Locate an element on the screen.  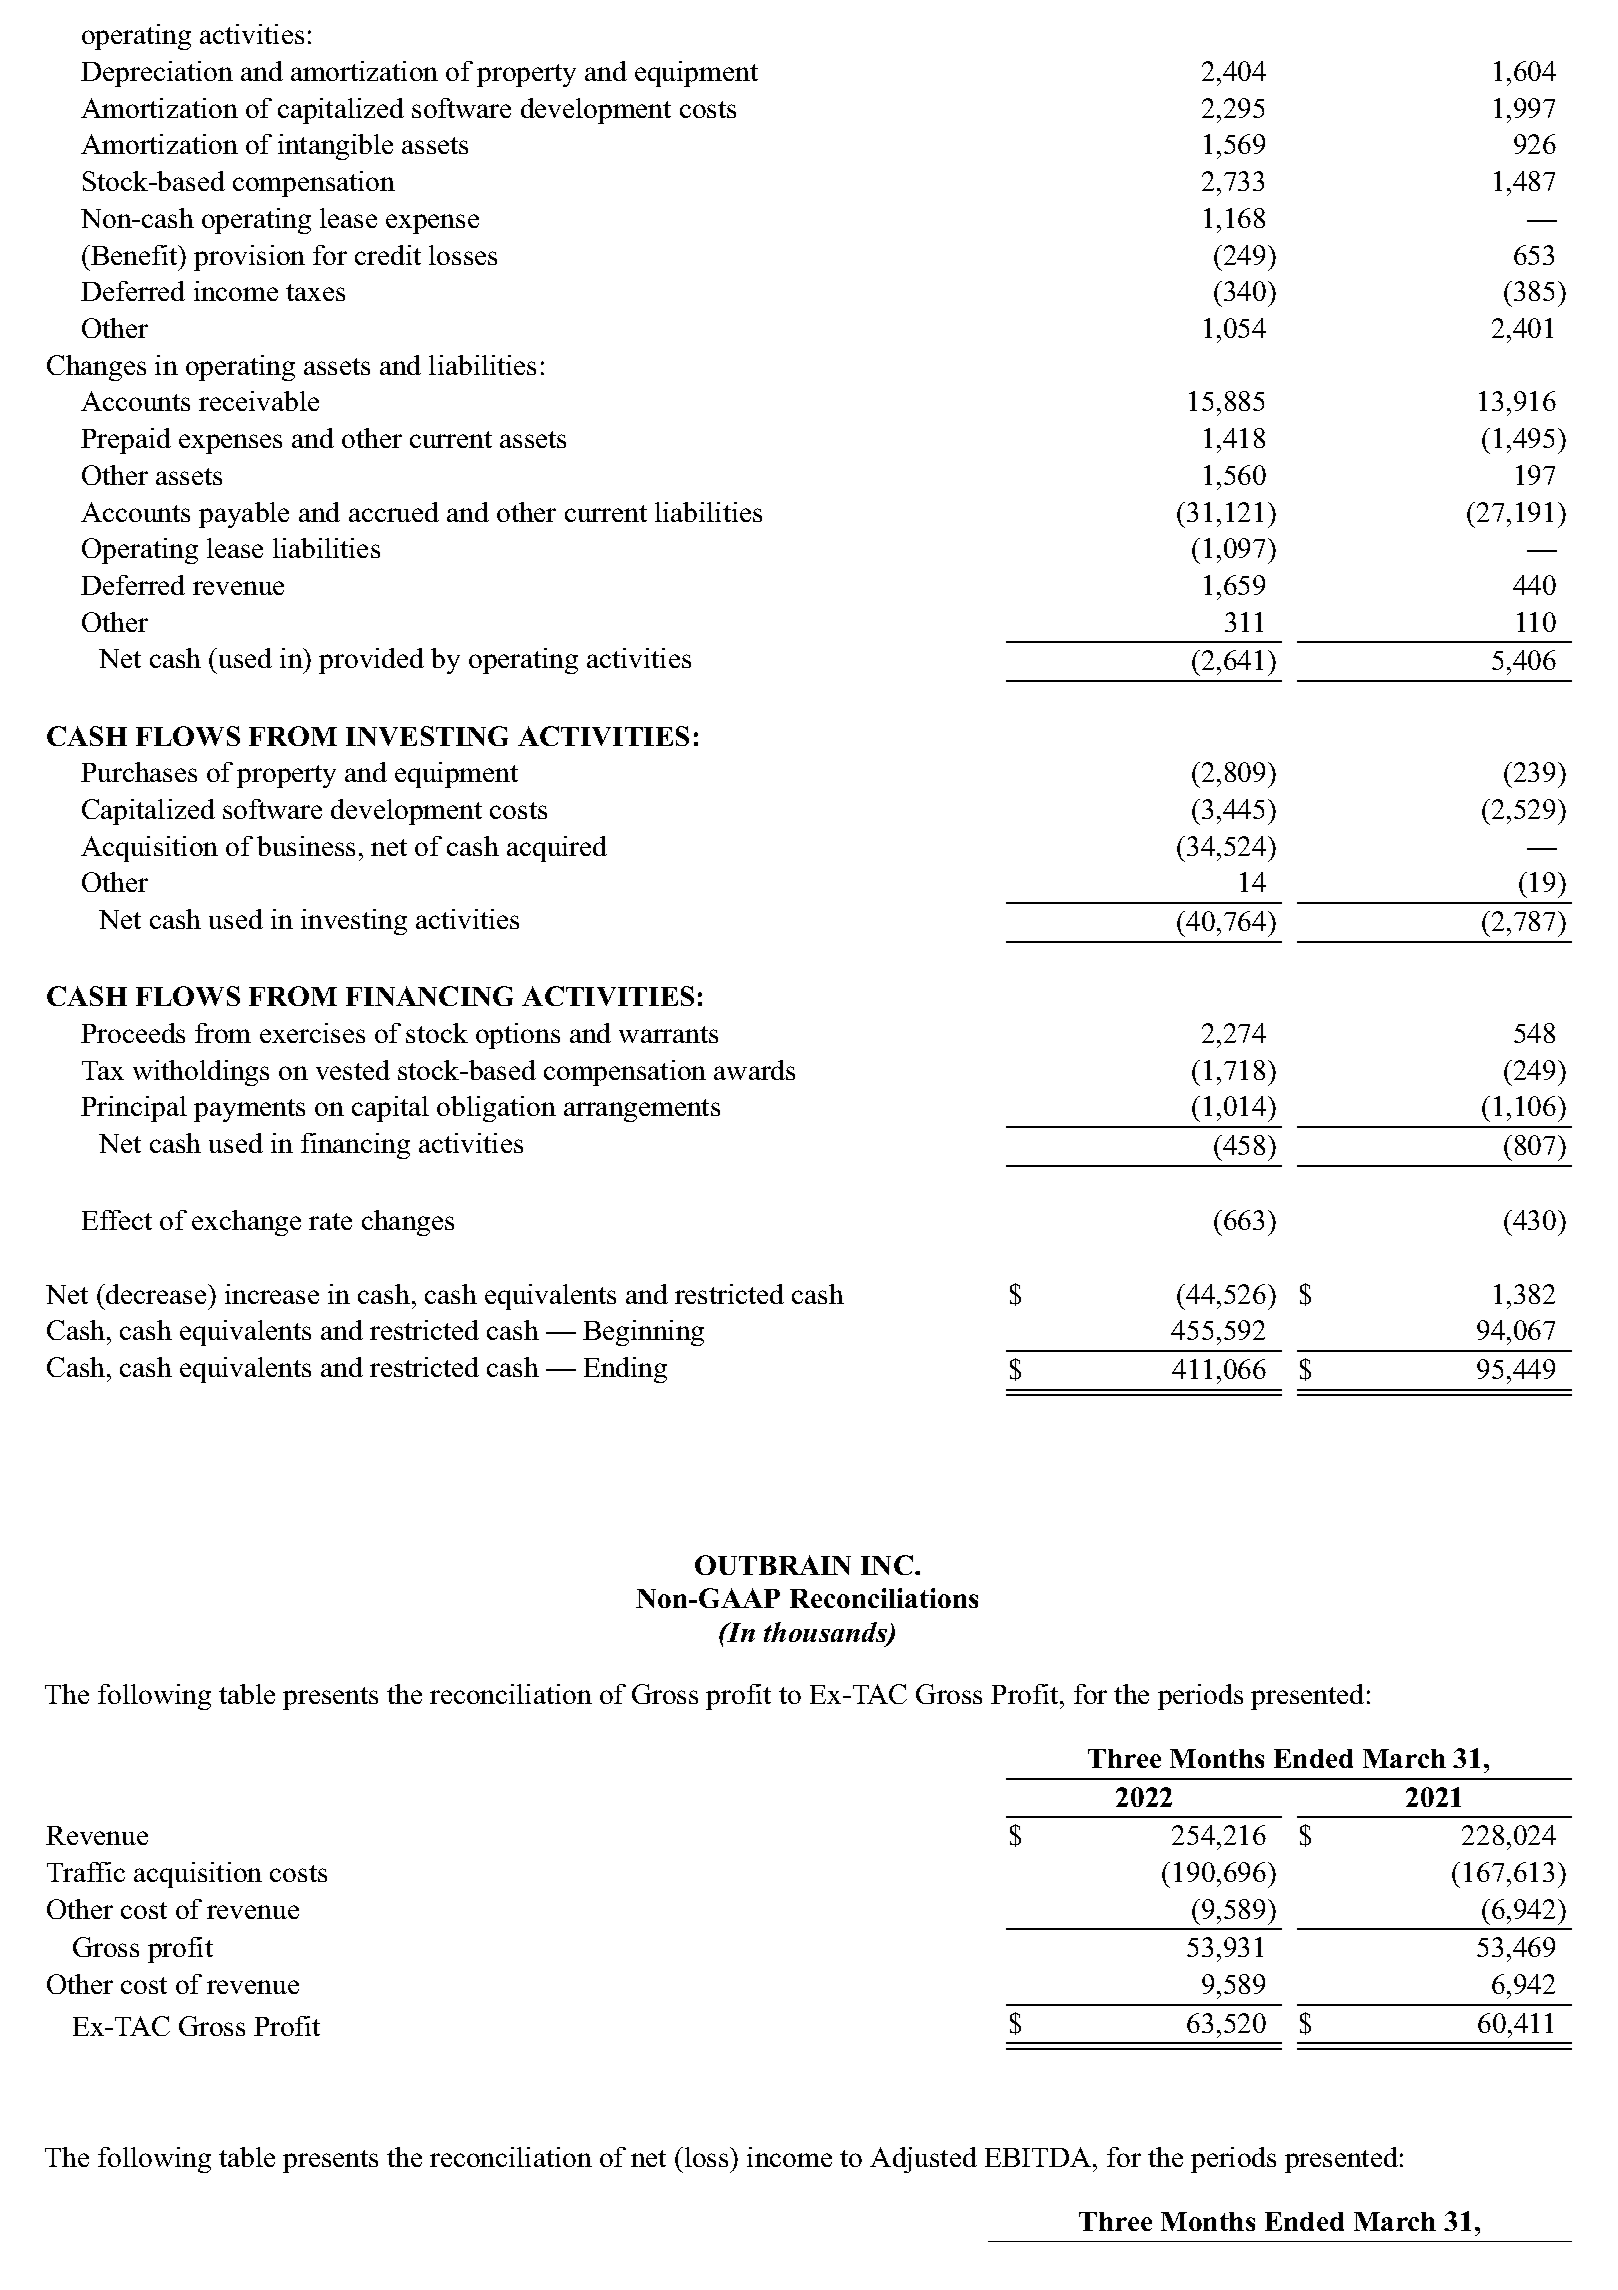
acquired is located at coordinates (557, 849).
